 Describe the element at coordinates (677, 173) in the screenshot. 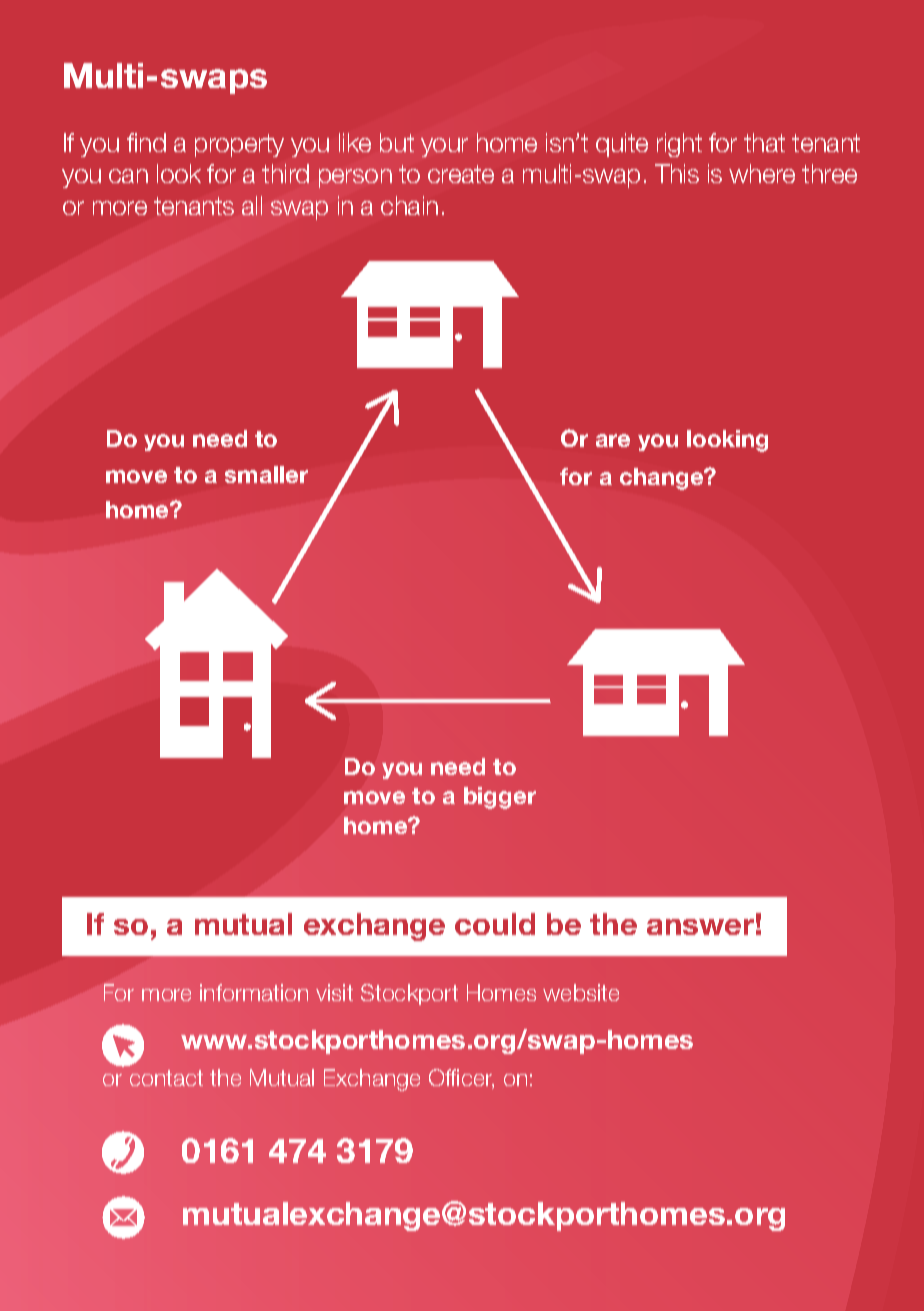

I see `This` at that location.
